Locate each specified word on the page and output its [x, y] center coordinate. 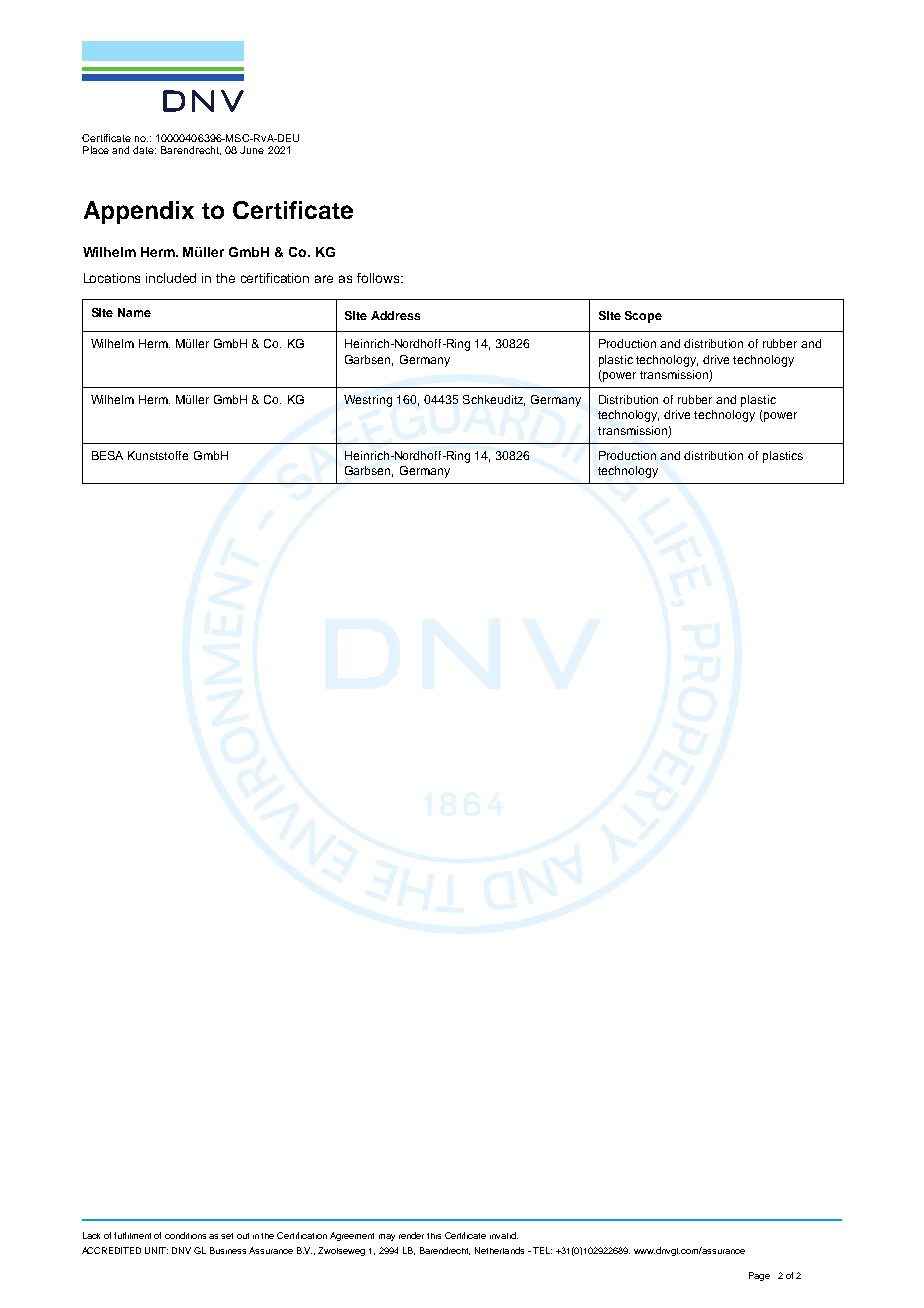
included [171, 278]
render [411, 1235]
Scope [643, 317]
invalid [504, 1235]
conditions [185, 1235]
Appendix [139, 212]
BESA [107, 455]
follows [379, 278]
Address [395, 315]
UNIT [156, 1250]
